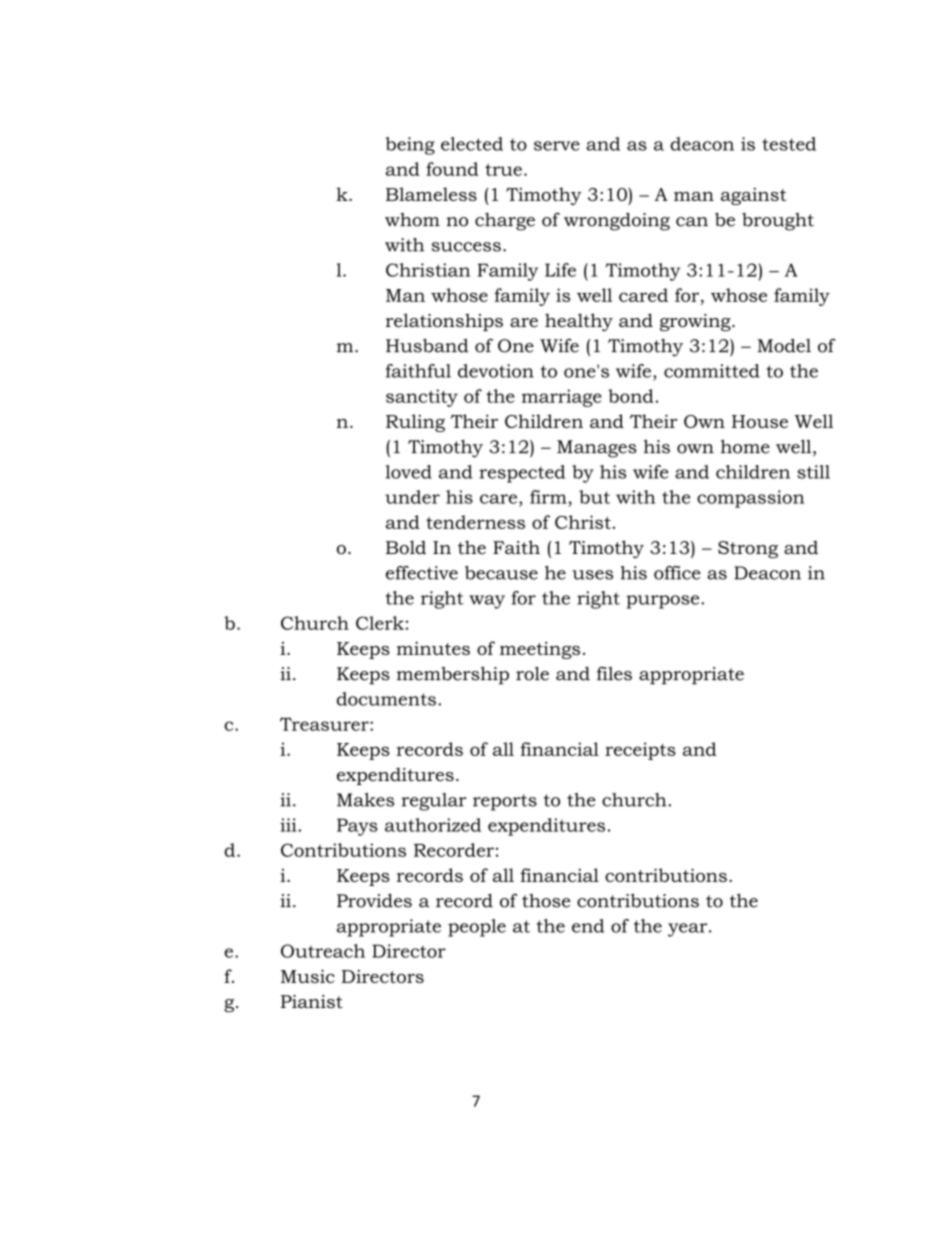  Describe the element at coordinates (557, 146) in the screenshot. I see `serve` at that location.
